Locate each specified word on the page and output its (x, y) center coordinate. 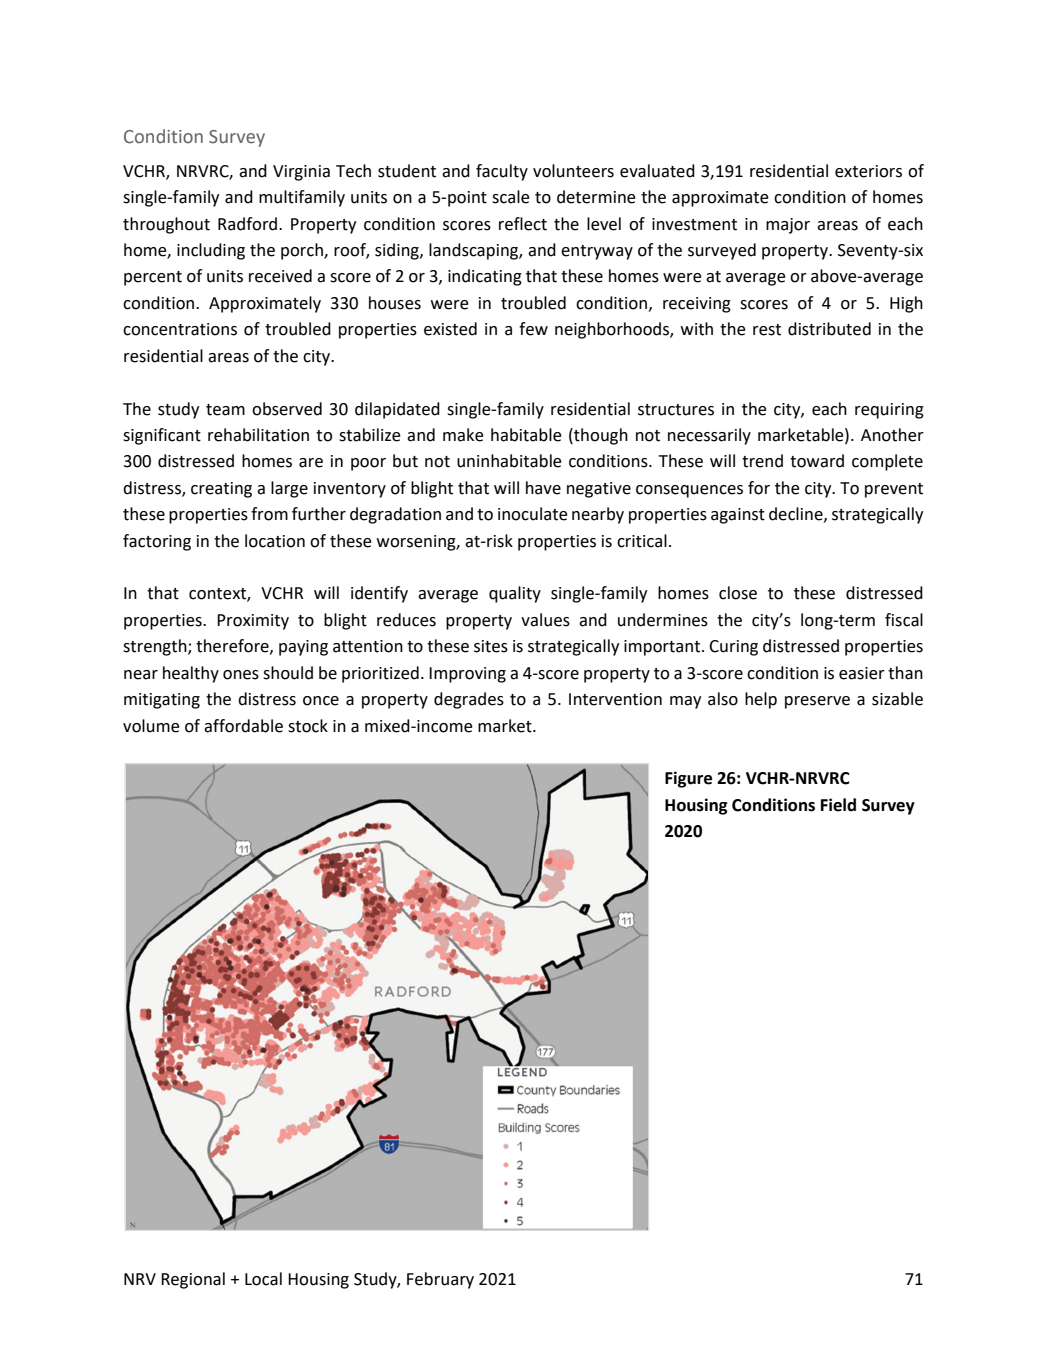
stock (308, 726)
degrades (469, 700)
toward (817, 461)
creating (221, 490)
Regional (193, 1280)
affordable (243, 726)
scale (511, 197)
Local (263, 1279)
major (788, 226)
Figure (688, 779)
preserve (817, 702)
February (440, 1280)
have (543, 488)
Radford (249, 224)
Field (838, 805)
